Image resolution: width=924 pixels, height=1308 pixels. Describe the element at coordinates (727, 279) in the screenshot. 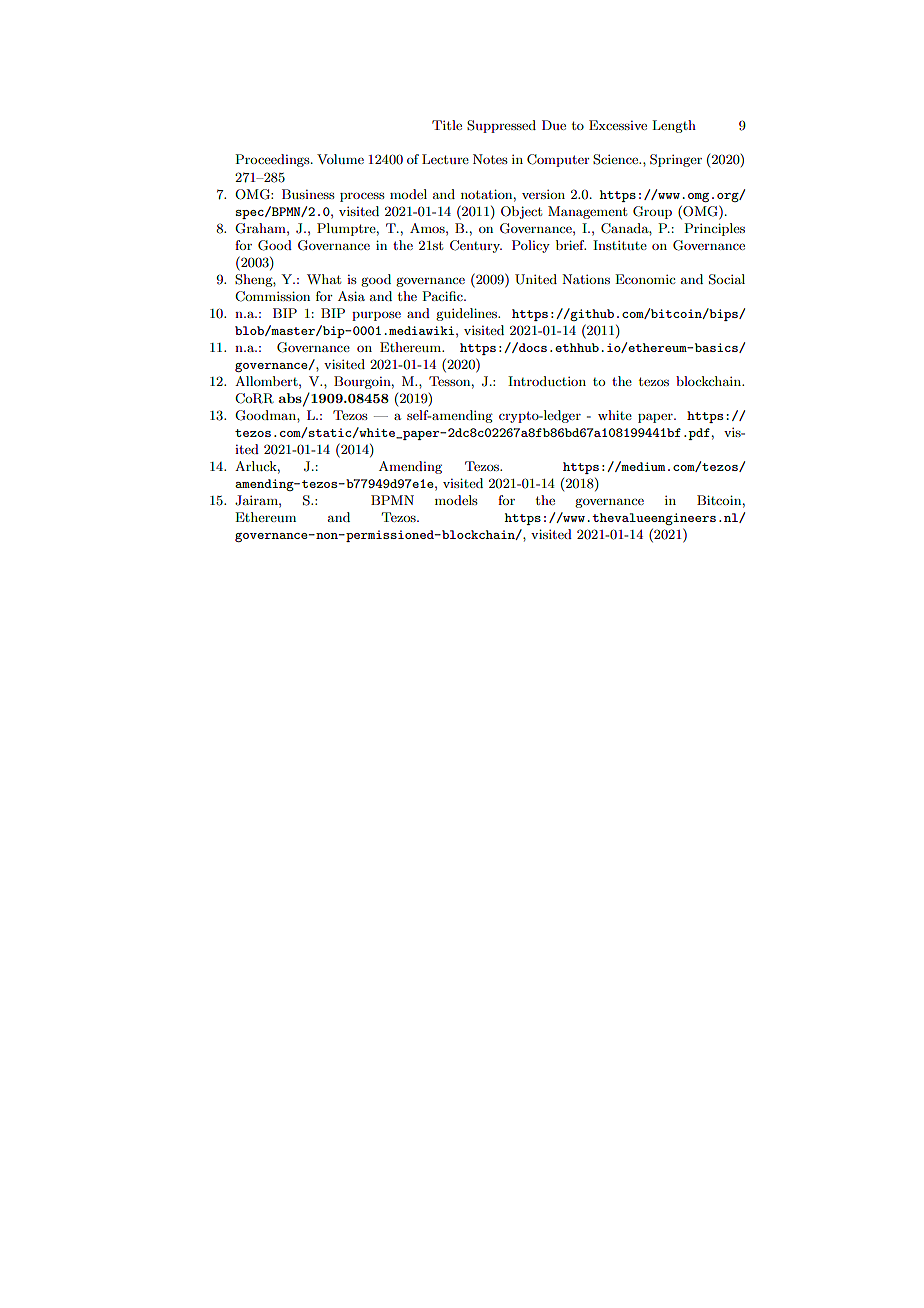

I see `Social` at that location.
